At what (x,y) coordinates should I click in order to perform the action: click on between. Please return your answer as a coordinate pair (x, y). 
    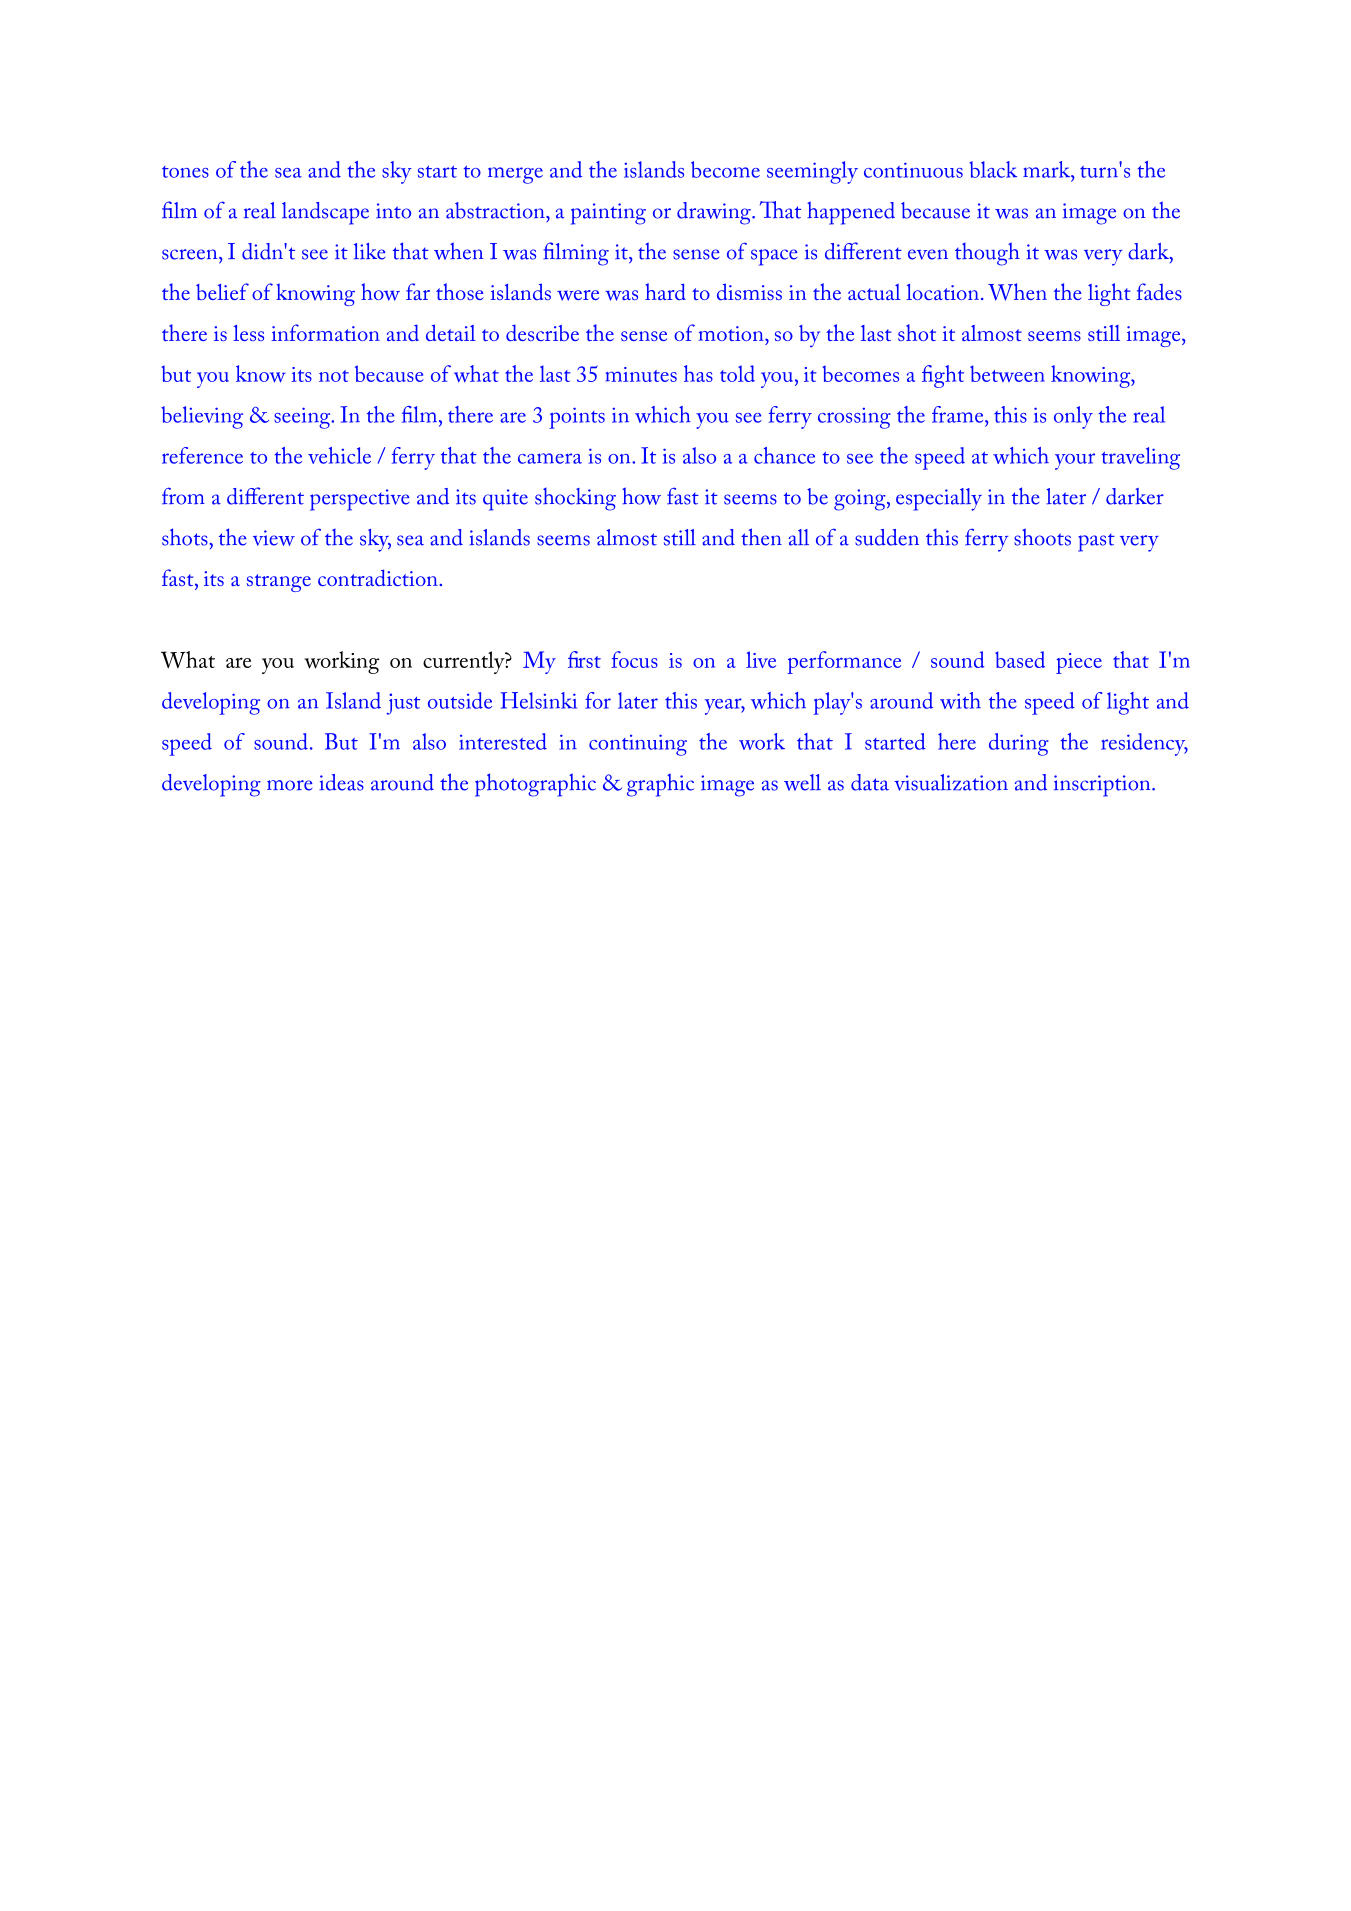
    Looking at the image, I should click on (1007, 373).
